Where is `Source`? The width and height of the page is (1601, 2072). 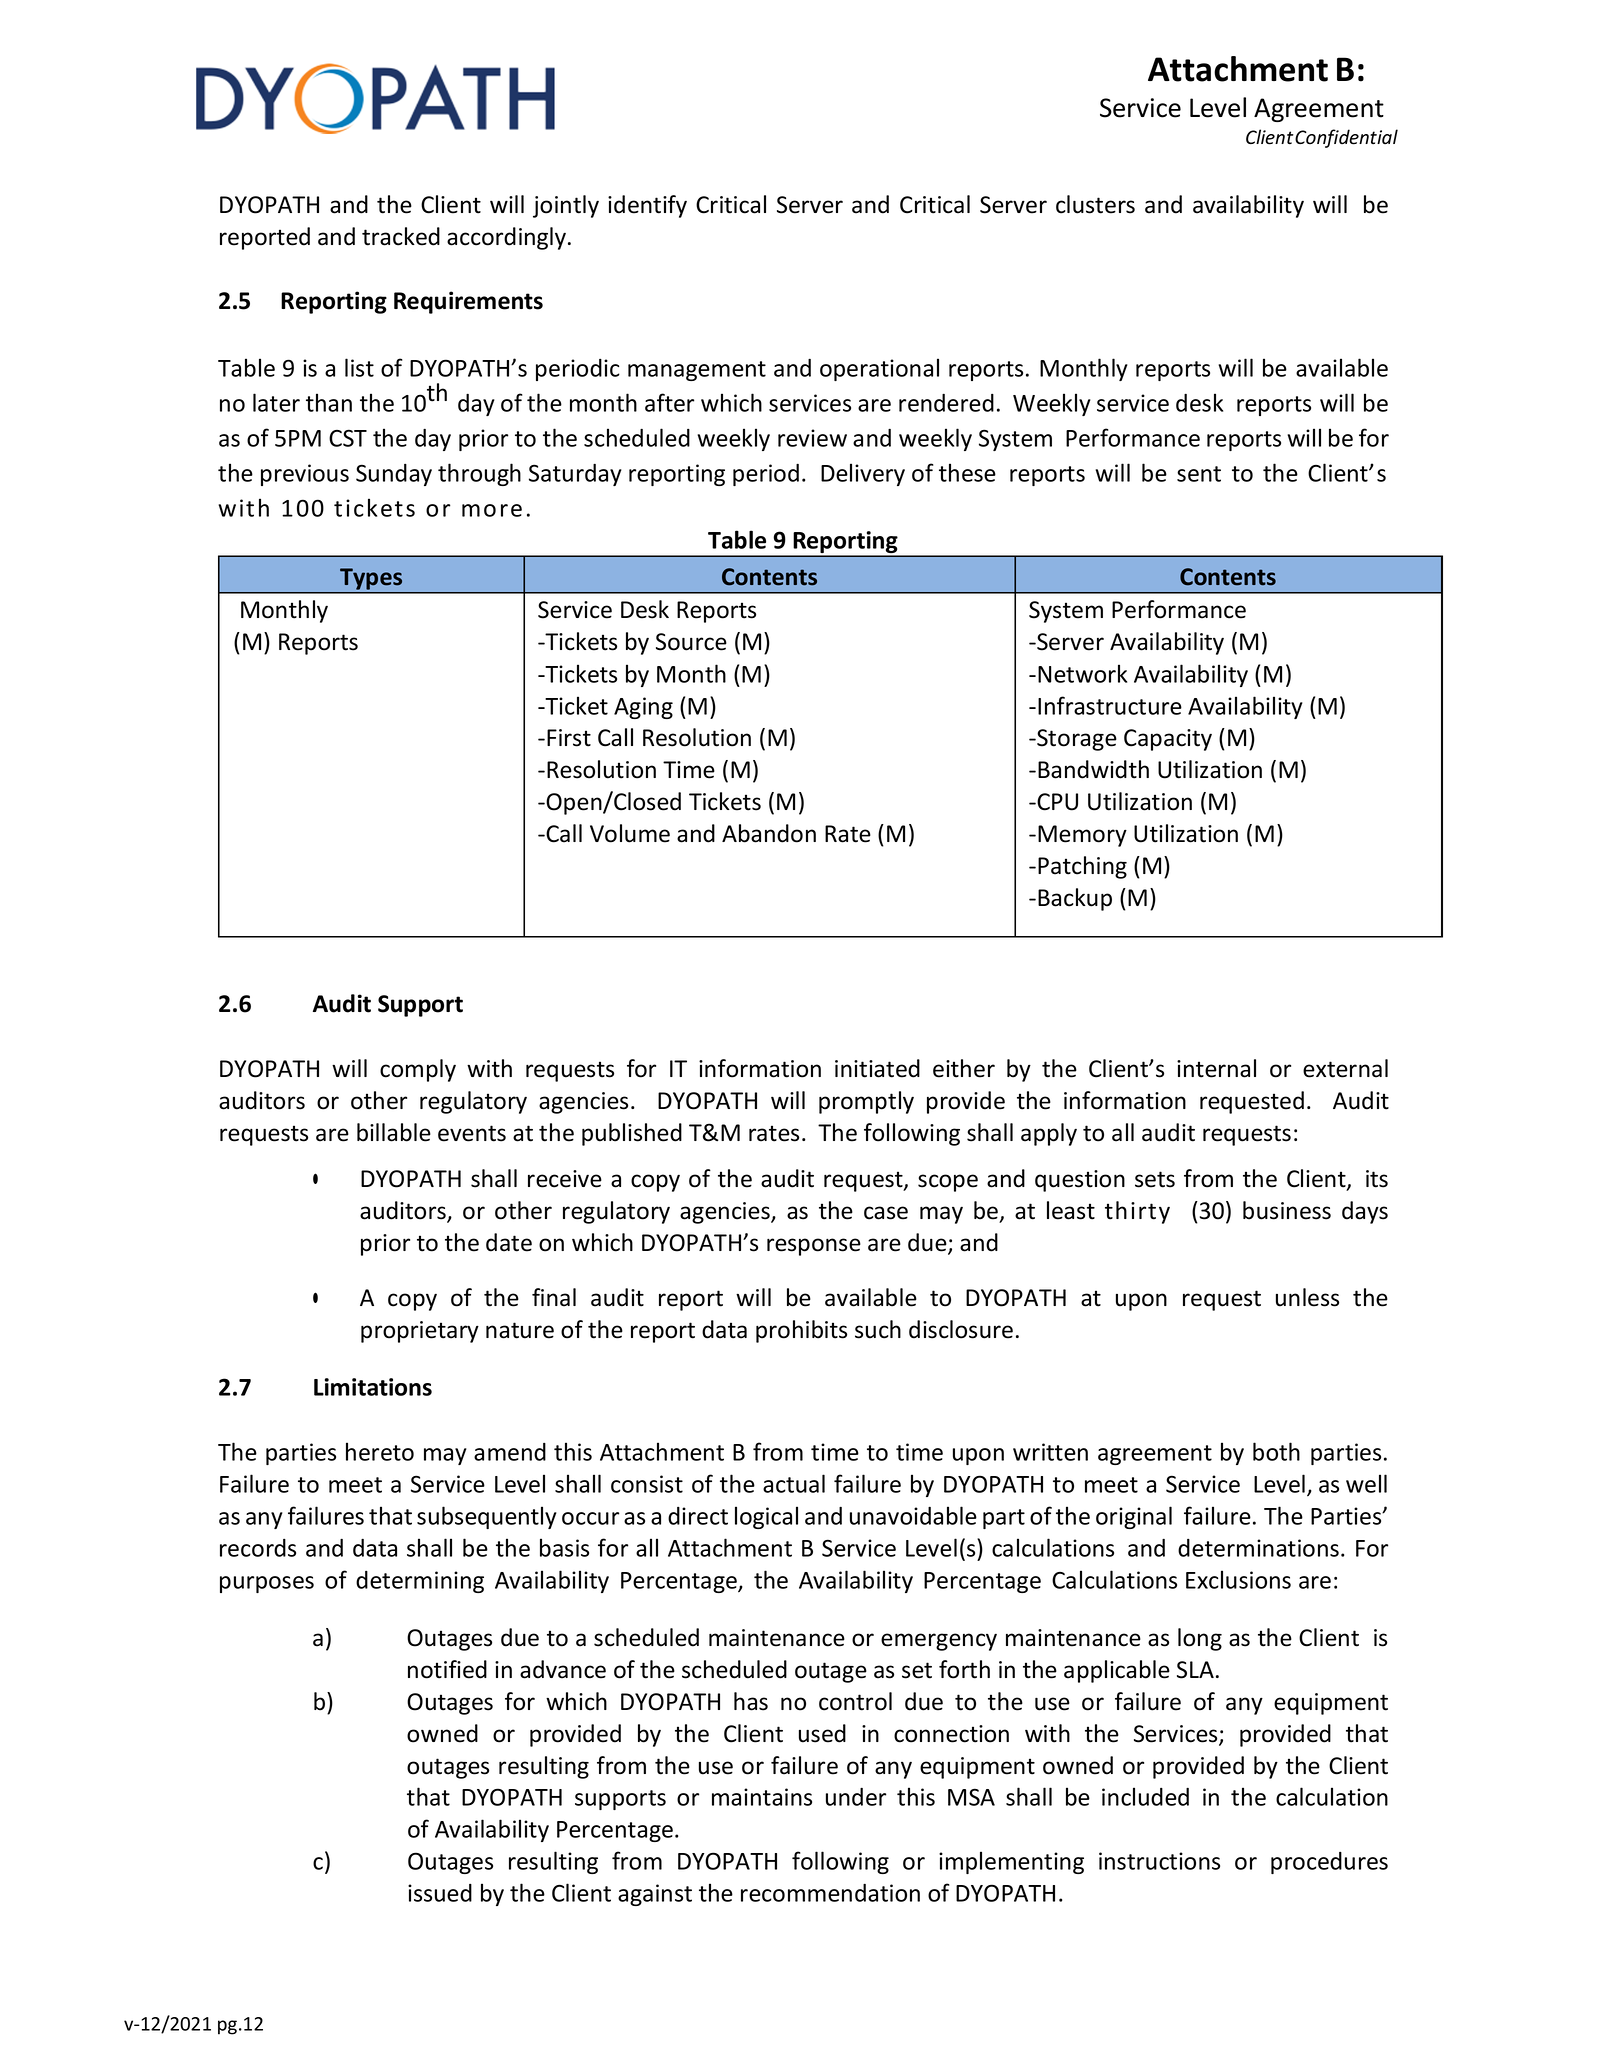
Source is located at coordinates (691, 642).
